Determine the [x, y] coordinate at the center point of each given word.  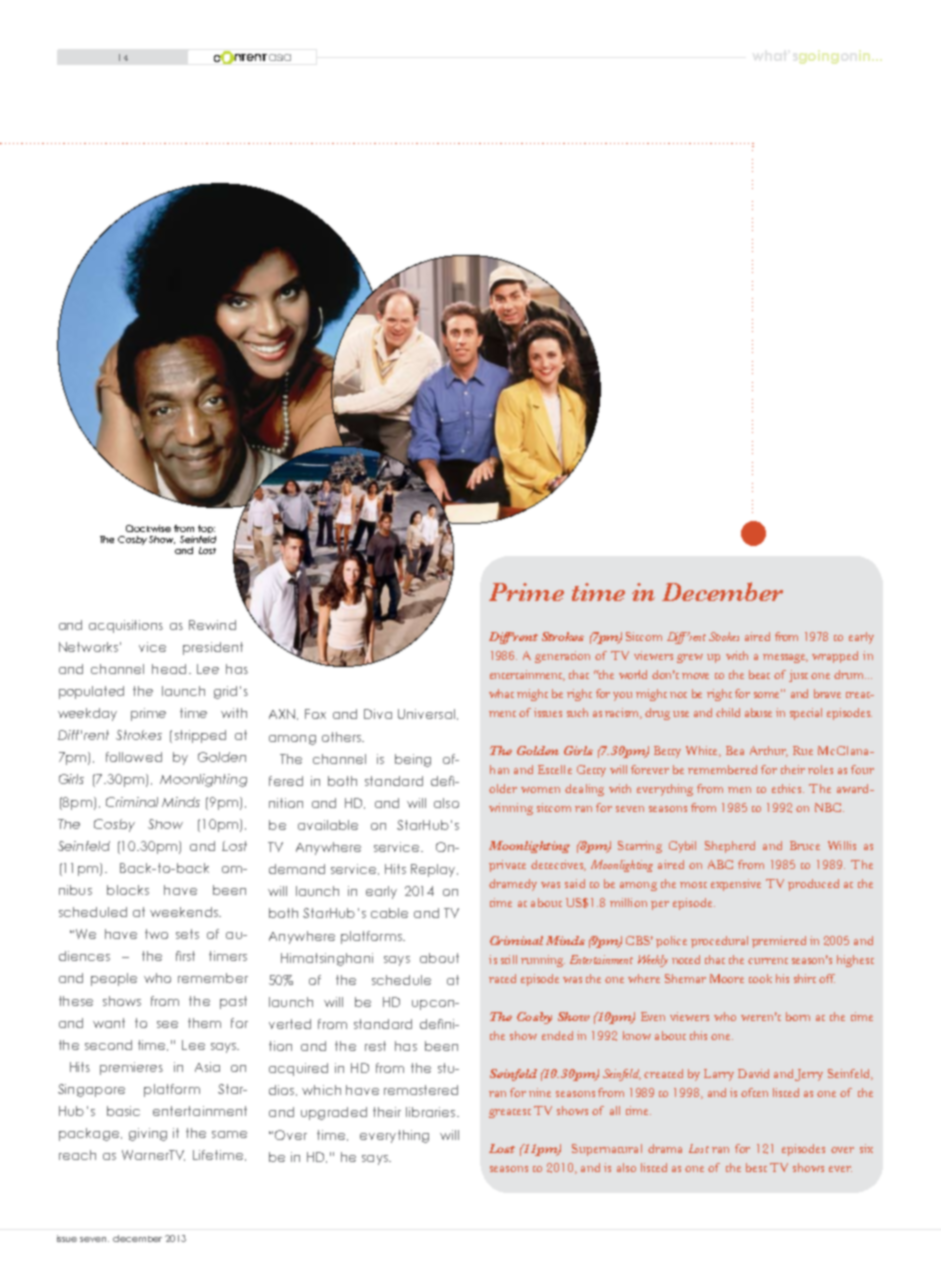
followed [134, 757]
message [785, 658]
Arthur [769, 751]
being [413, 760]
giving [148, 1134]
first [185, 956]
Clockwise [148, 528]
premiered [779, 942]
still [509, 959]
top [206, 529]
